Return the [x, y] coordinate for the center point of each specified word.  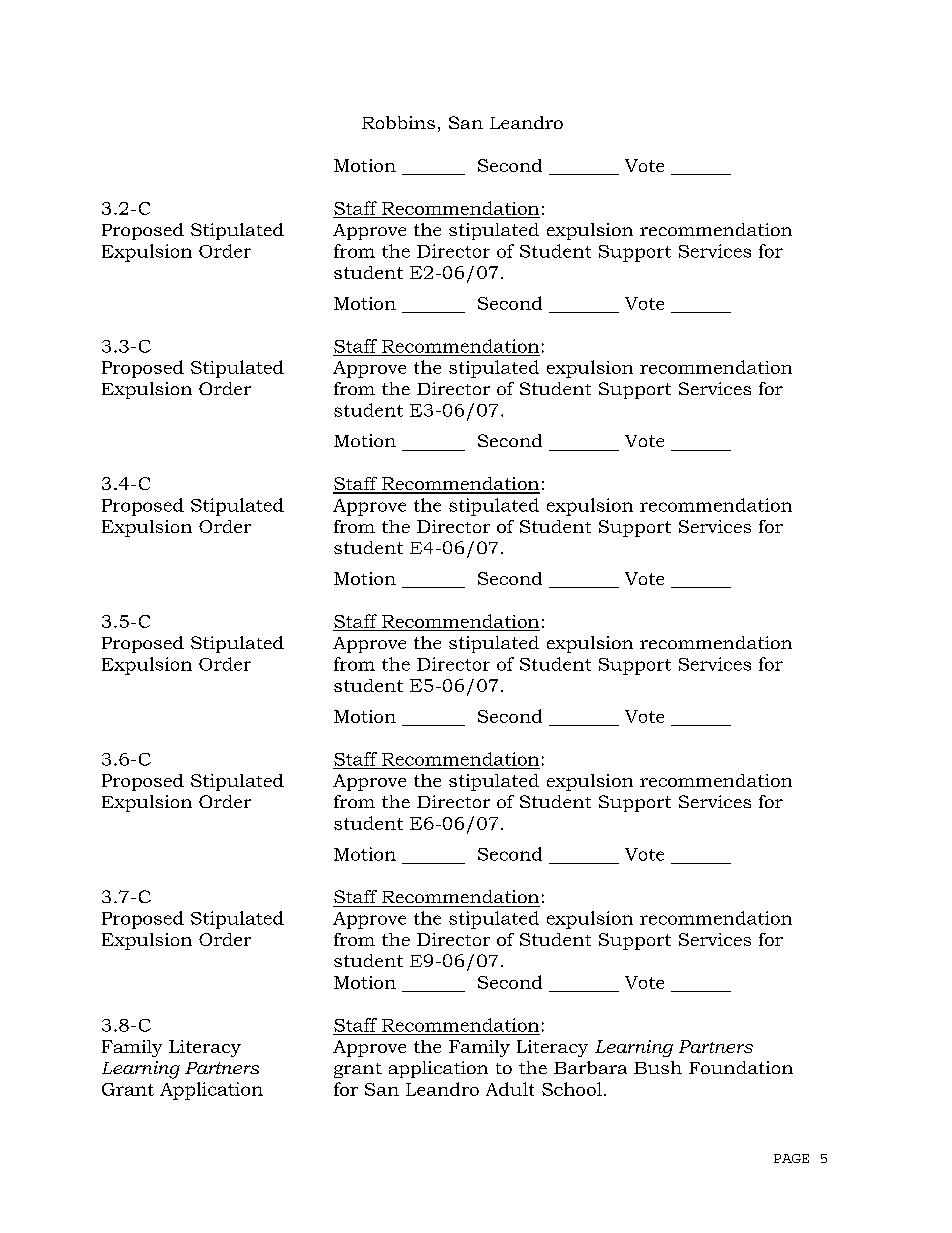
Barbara [590, 1067]
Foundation [741, 1067]
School [572, 1089]
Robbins [398, 122]
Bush [658, 1067]
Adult [510, 1089]
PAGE [791, 1158]
